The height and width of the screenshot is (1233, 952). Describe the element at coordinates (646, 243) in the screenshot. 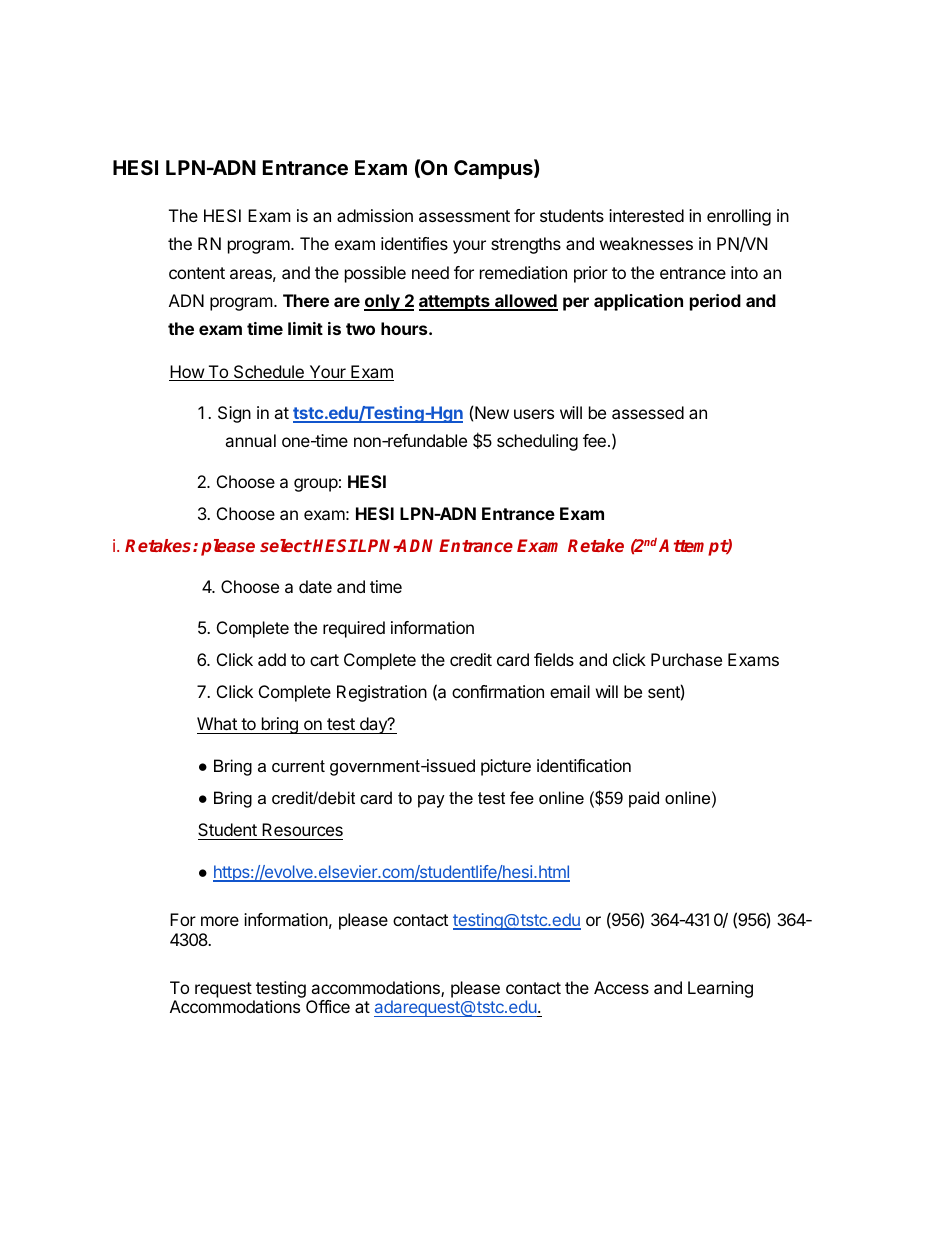

I see `weaknesses` at that location.
